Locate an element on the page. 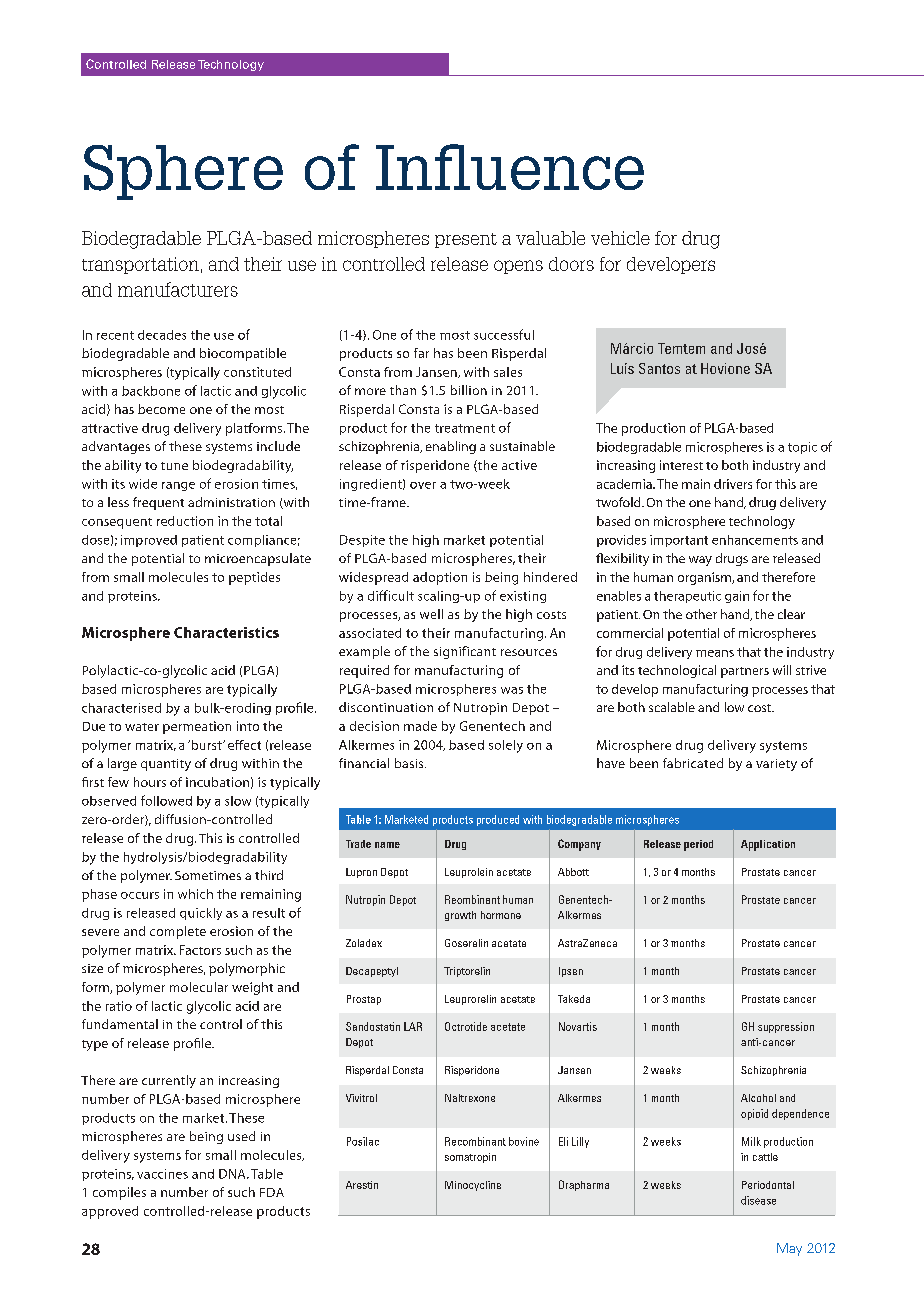 Image resolution: width=924 pixels, height=1308 pixels. vehicle is located at coordinates (620, 238).
